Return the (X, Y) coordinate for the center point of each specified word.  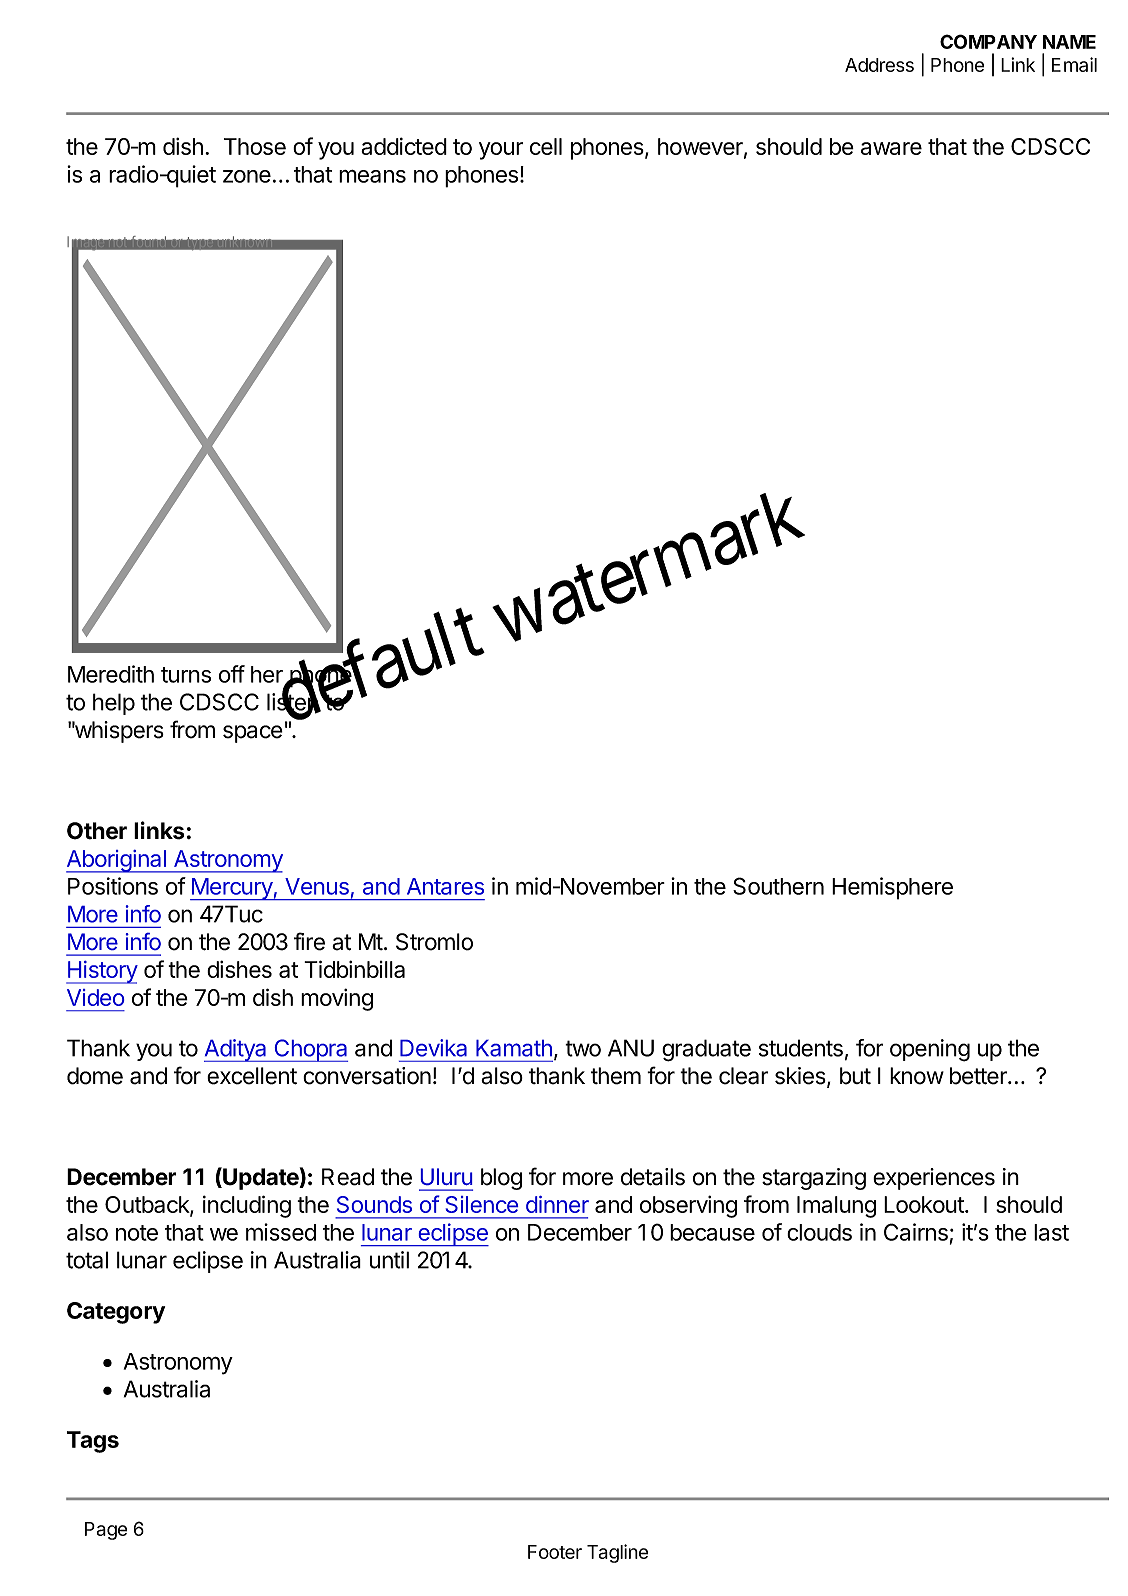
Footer (555, 1552)
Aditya (236, 1050)
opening (930, 1050)
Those (255, 146)
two (583, 1048)
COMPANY (988, 41)
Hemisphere (892, 888)
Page (106, 1531)
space (253, 734)
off (232, 674)
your (501, 151)
